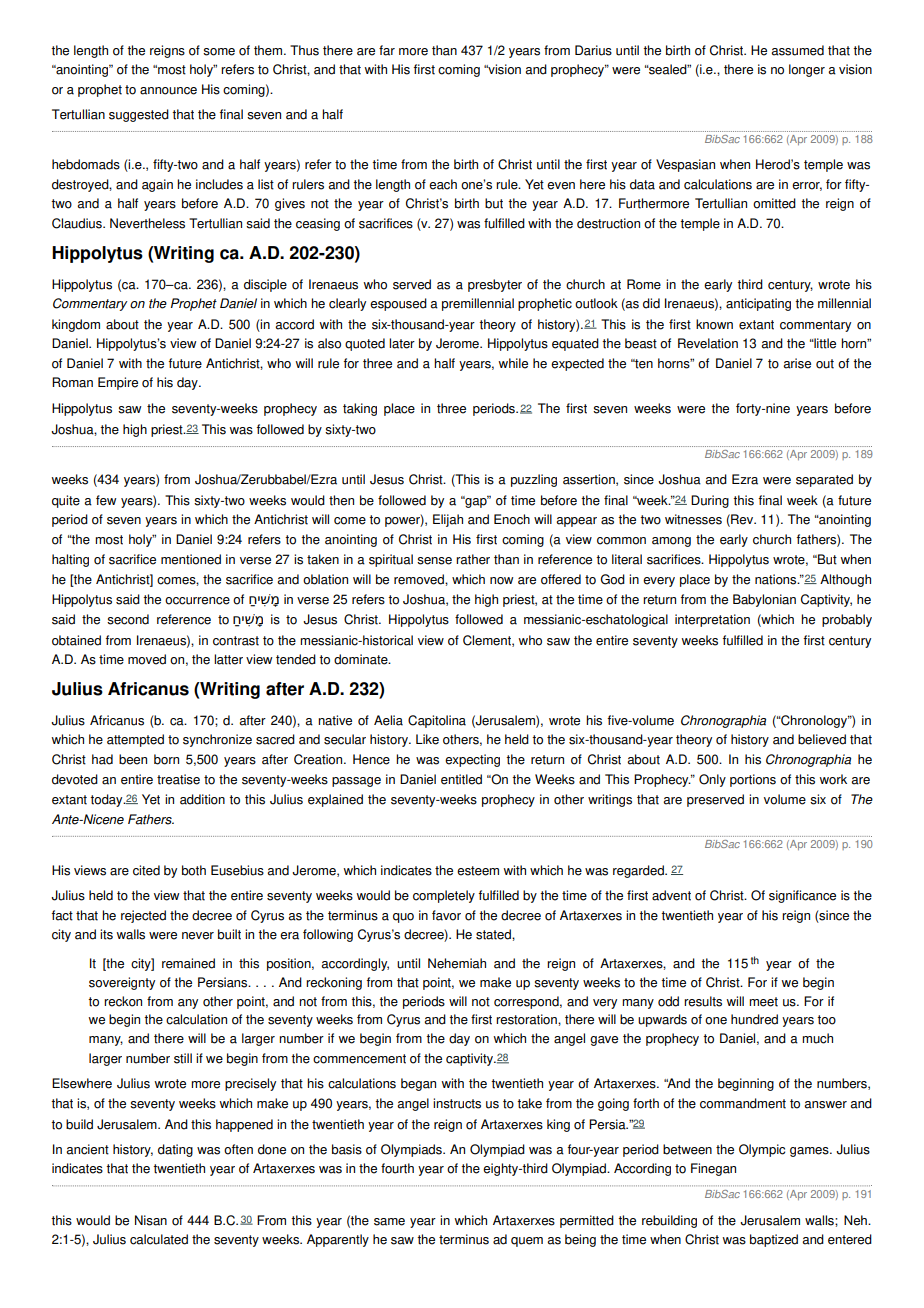  I want to click on cited, so click(146, 870).
